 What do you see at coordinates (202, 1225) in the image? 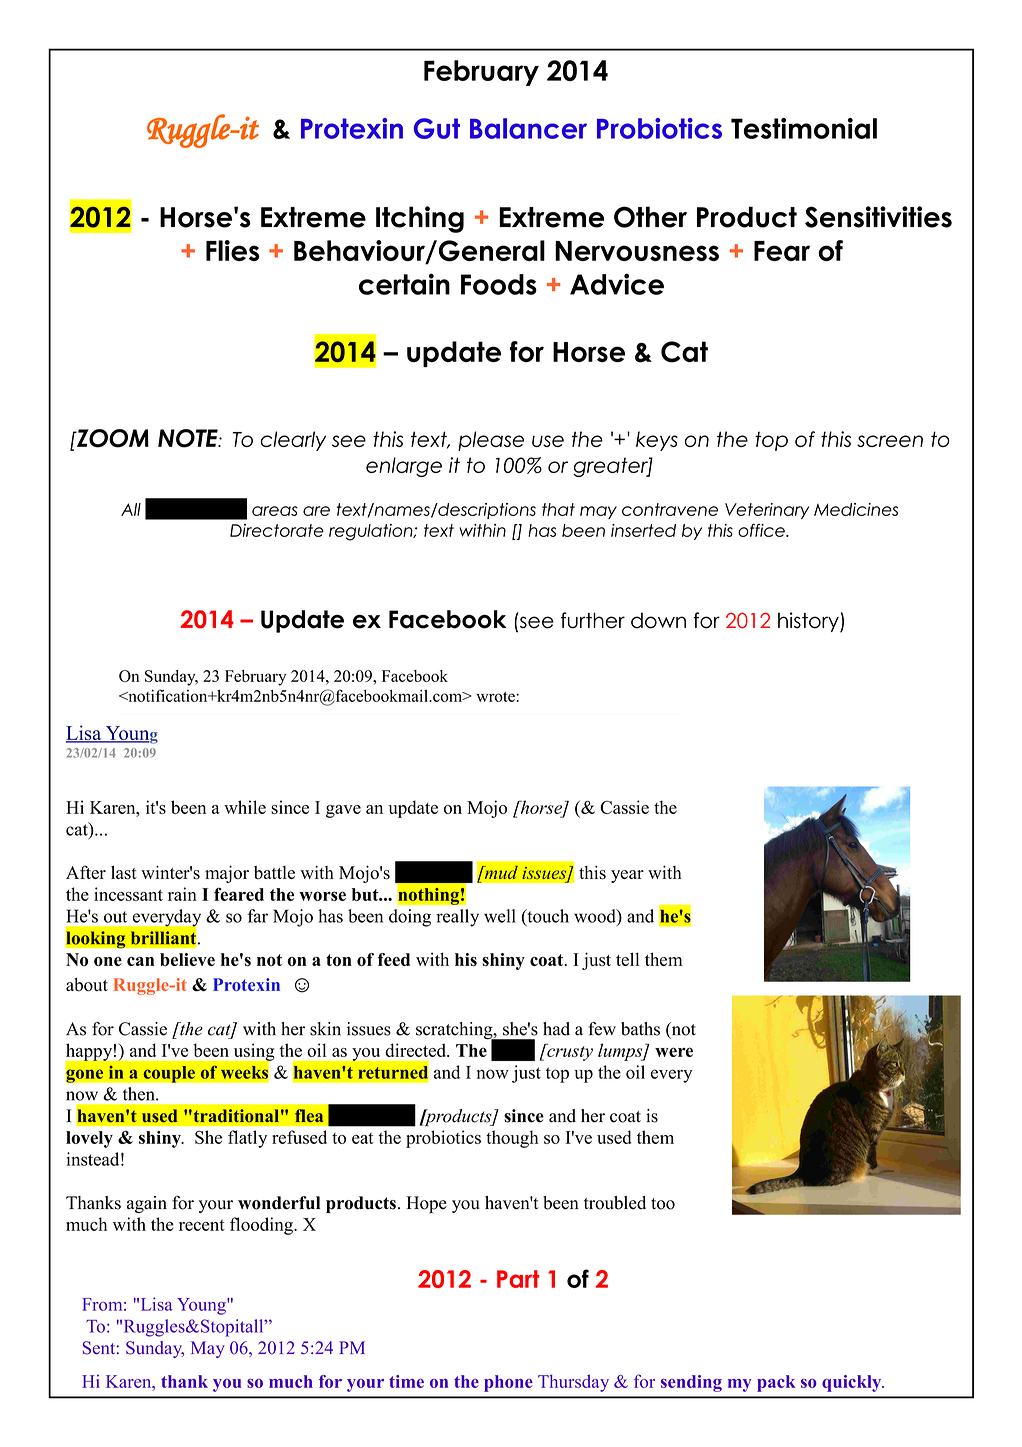
I see `recent` at bounding box center [202, 1225].
